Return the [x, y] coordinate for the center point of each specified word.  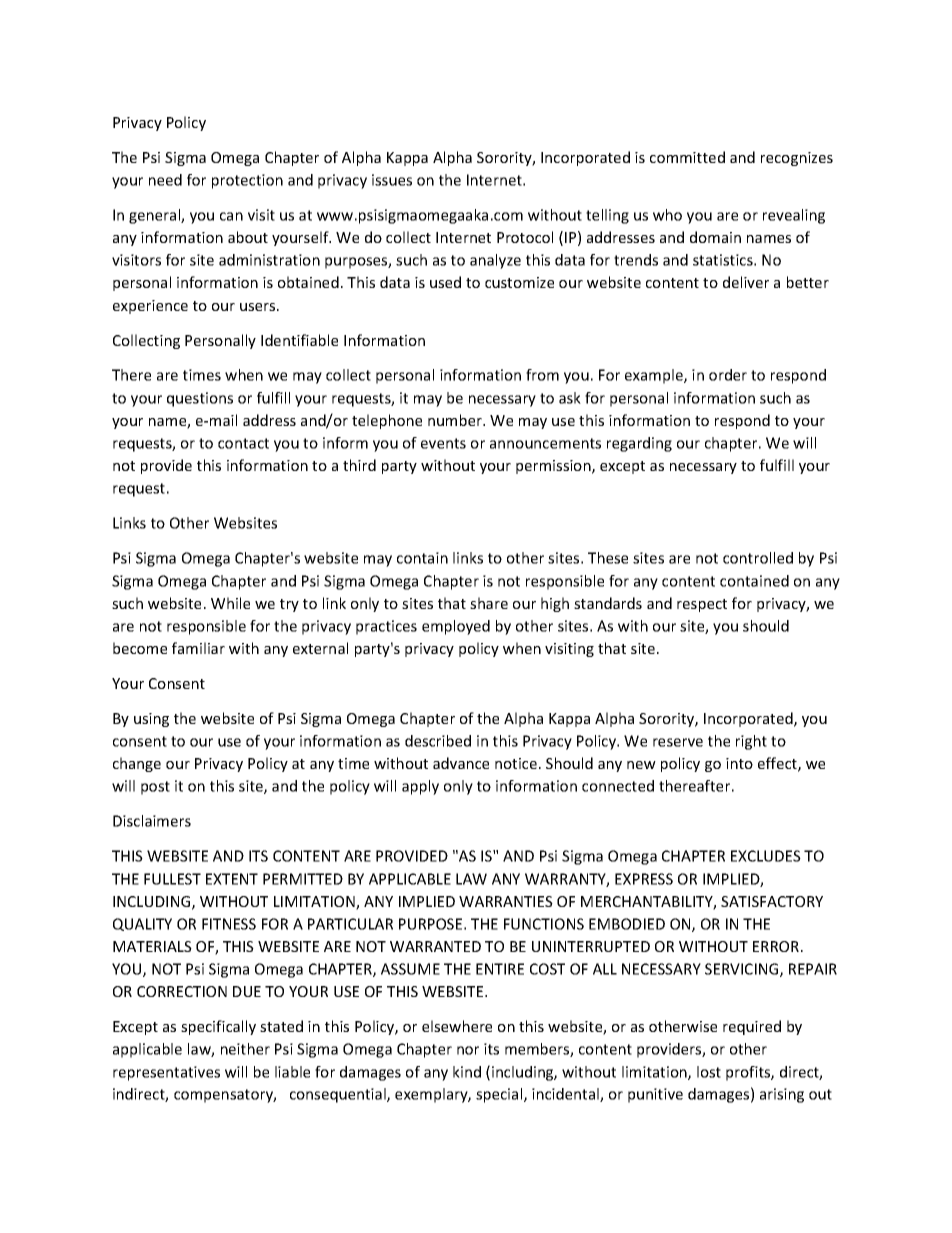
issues [392, 180]
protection [247, 181]
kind [467, 1072]
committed [687, 157]
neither [245, 1049]
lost [709, 1072]
